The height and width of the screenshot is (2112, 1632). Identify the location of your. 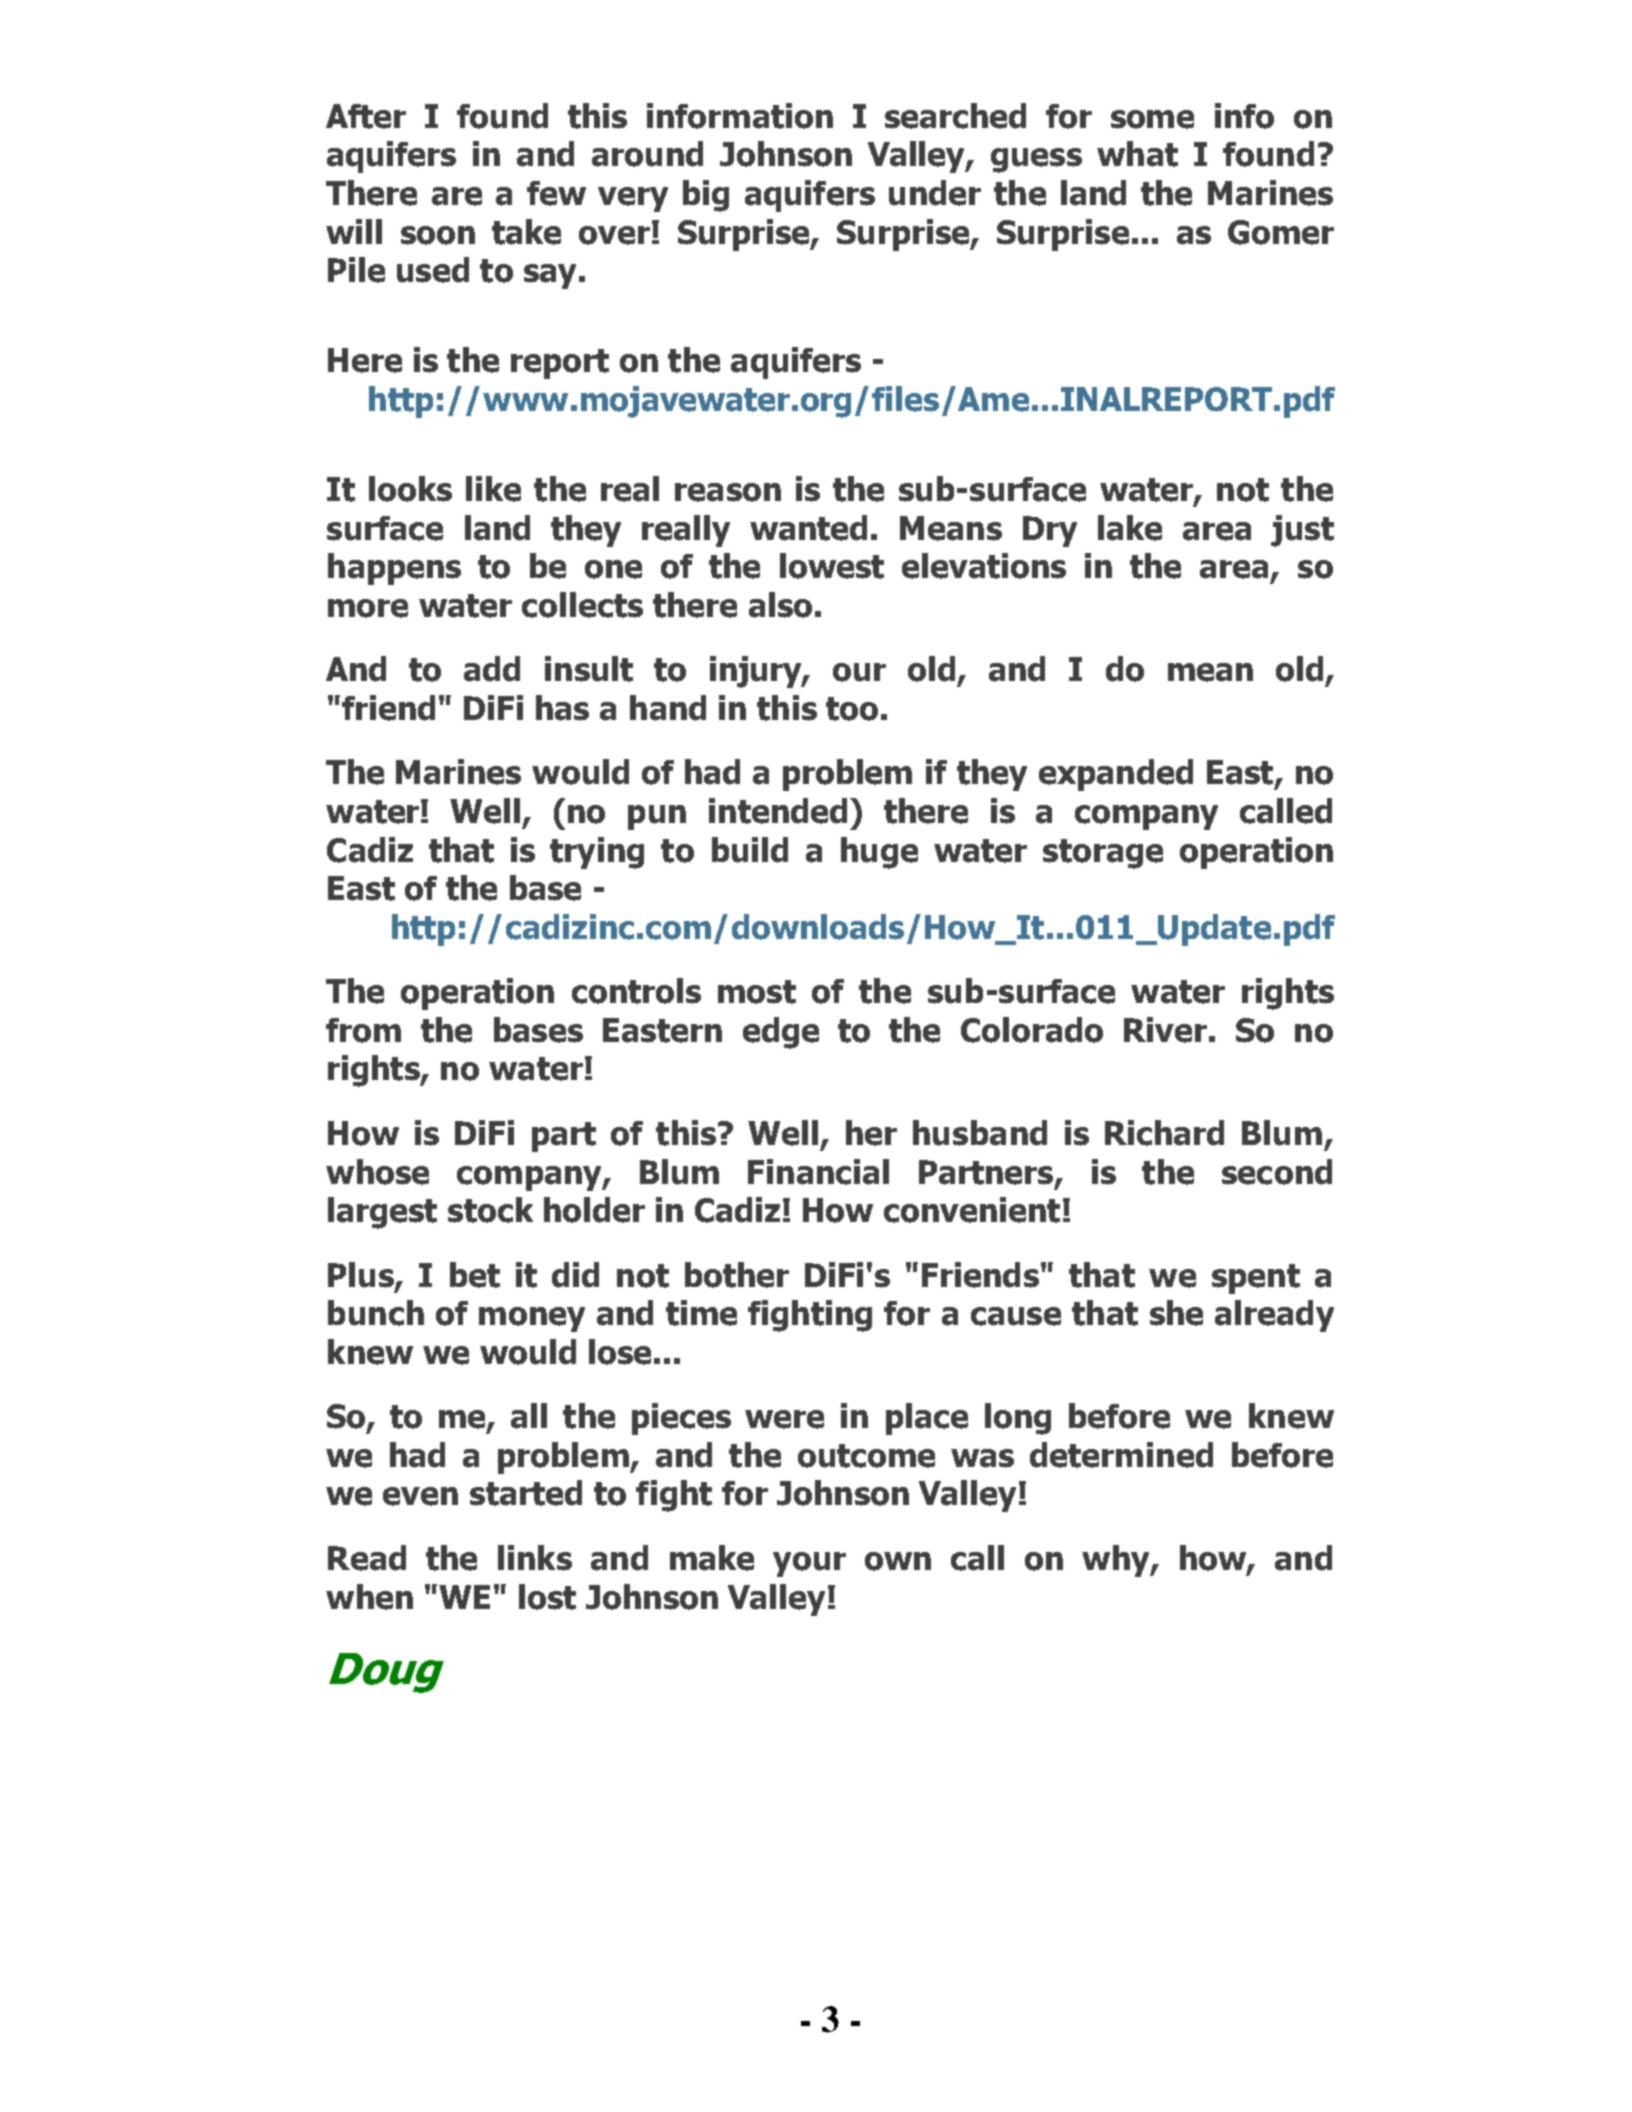
(809, 1564).
